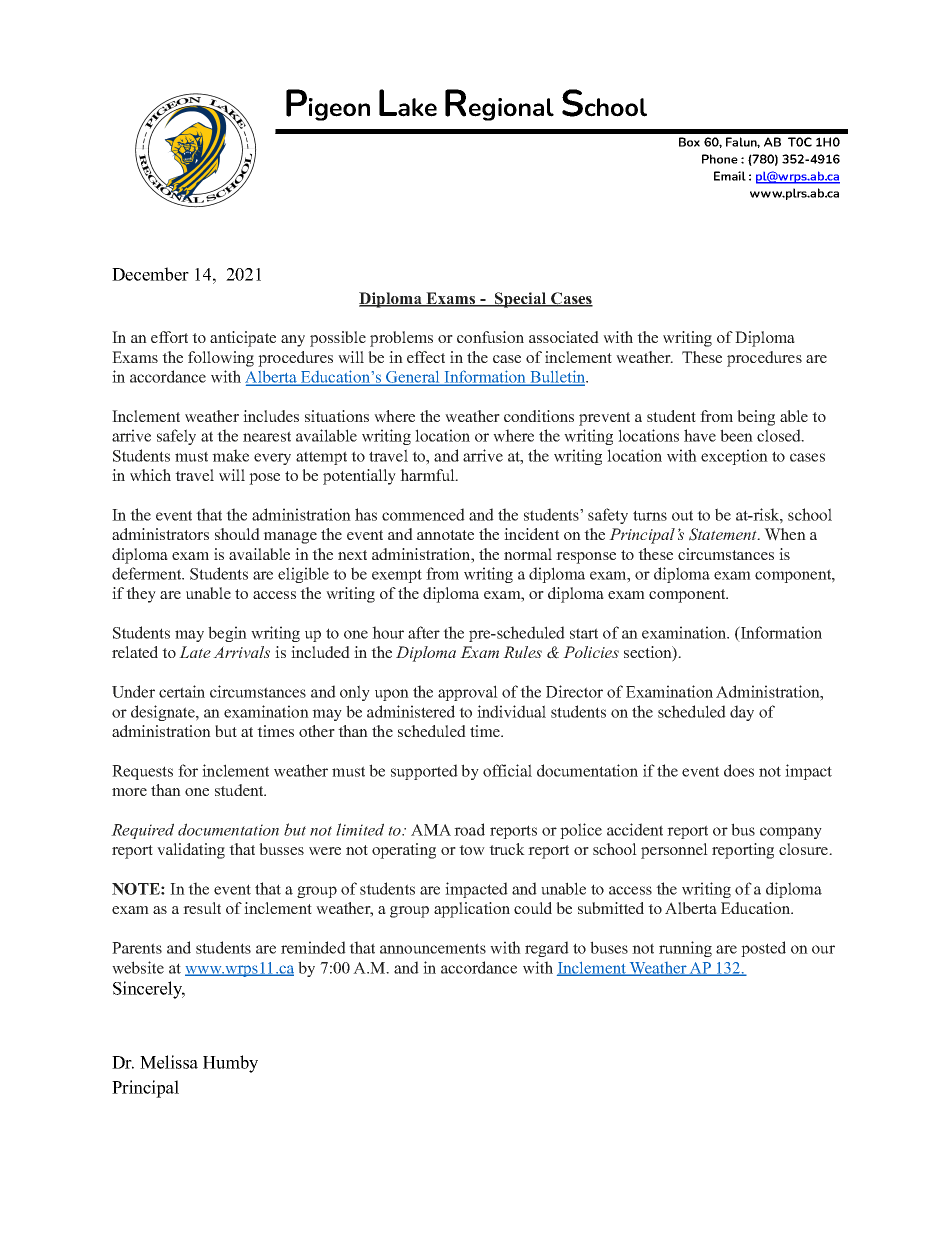  What do you see at coordinates (730, 176) in the screenshot?
I see `Email` at bounding box center [730, 176].
